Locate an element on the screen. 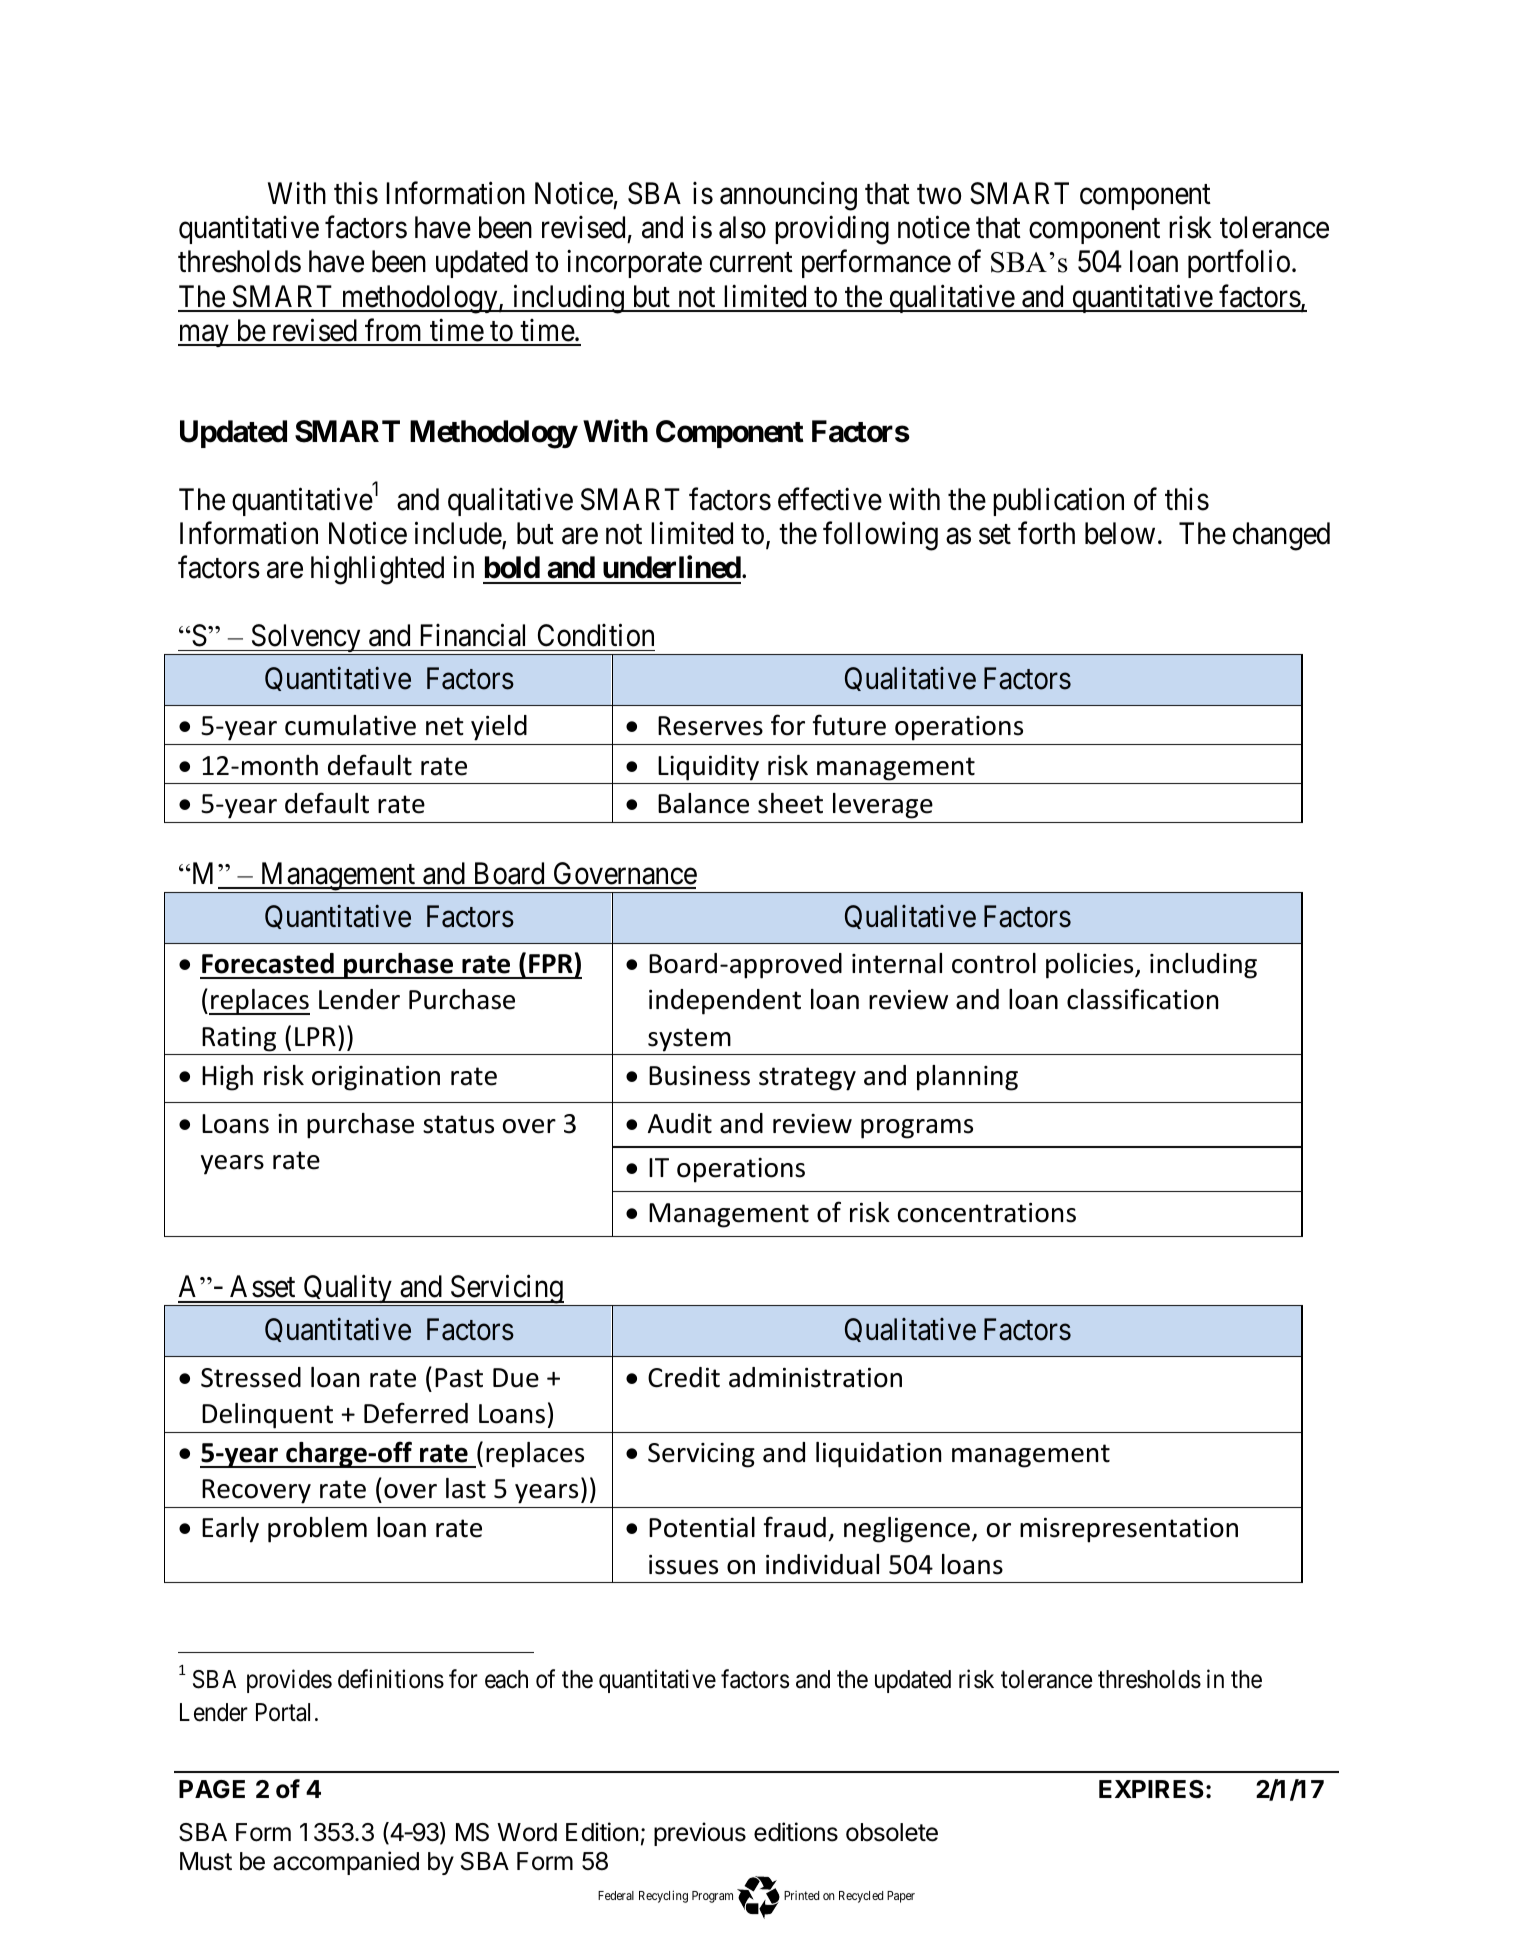  previous is located at coordinates (700, 1834).
